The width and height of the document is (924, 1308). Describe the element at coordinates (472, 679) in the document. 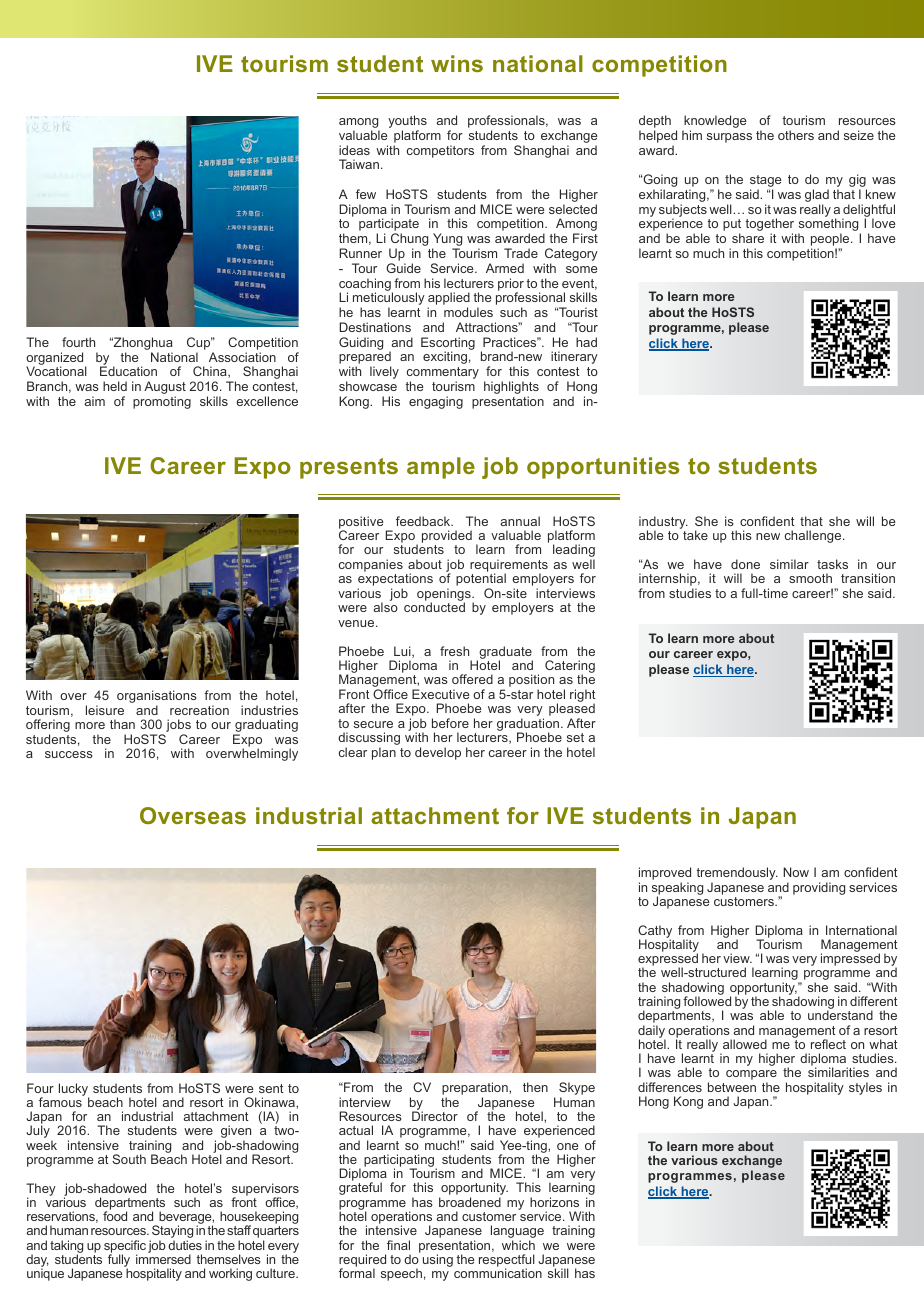

I see `offered` at that location.
